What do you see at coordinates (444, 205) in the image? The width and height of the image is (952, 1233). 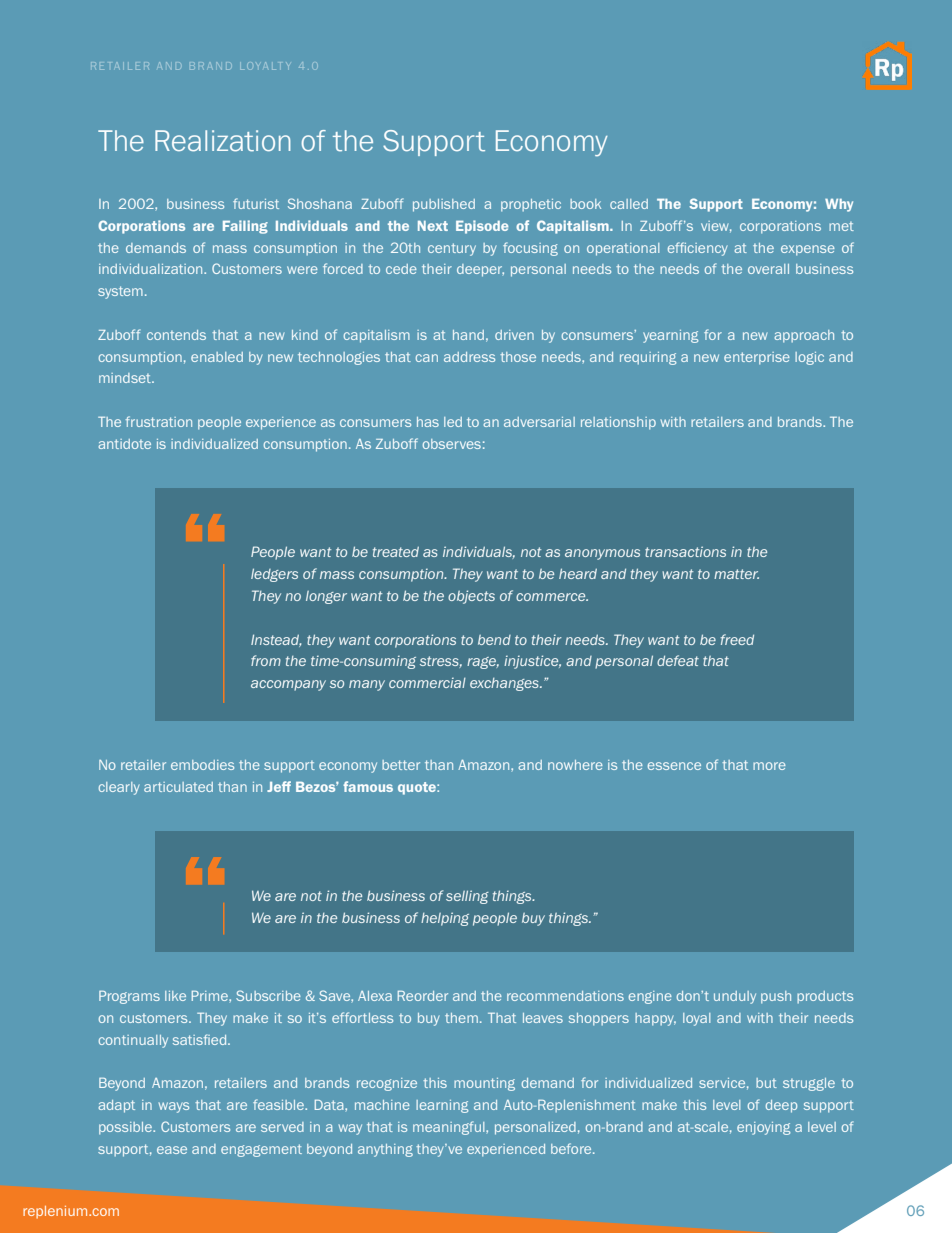 I see `published` at bounding box center [444, 205].
